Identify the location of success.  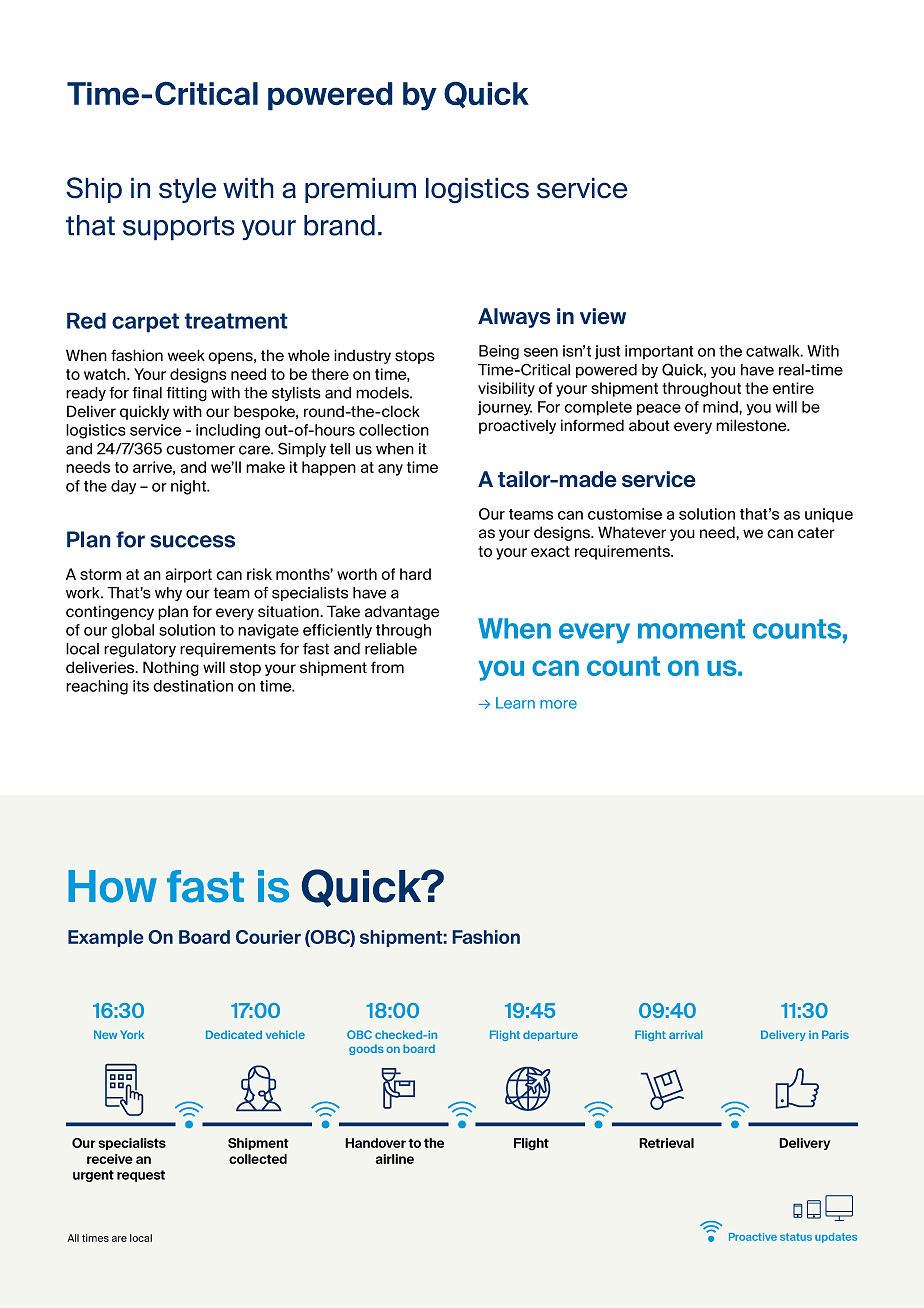
(192, 541).
